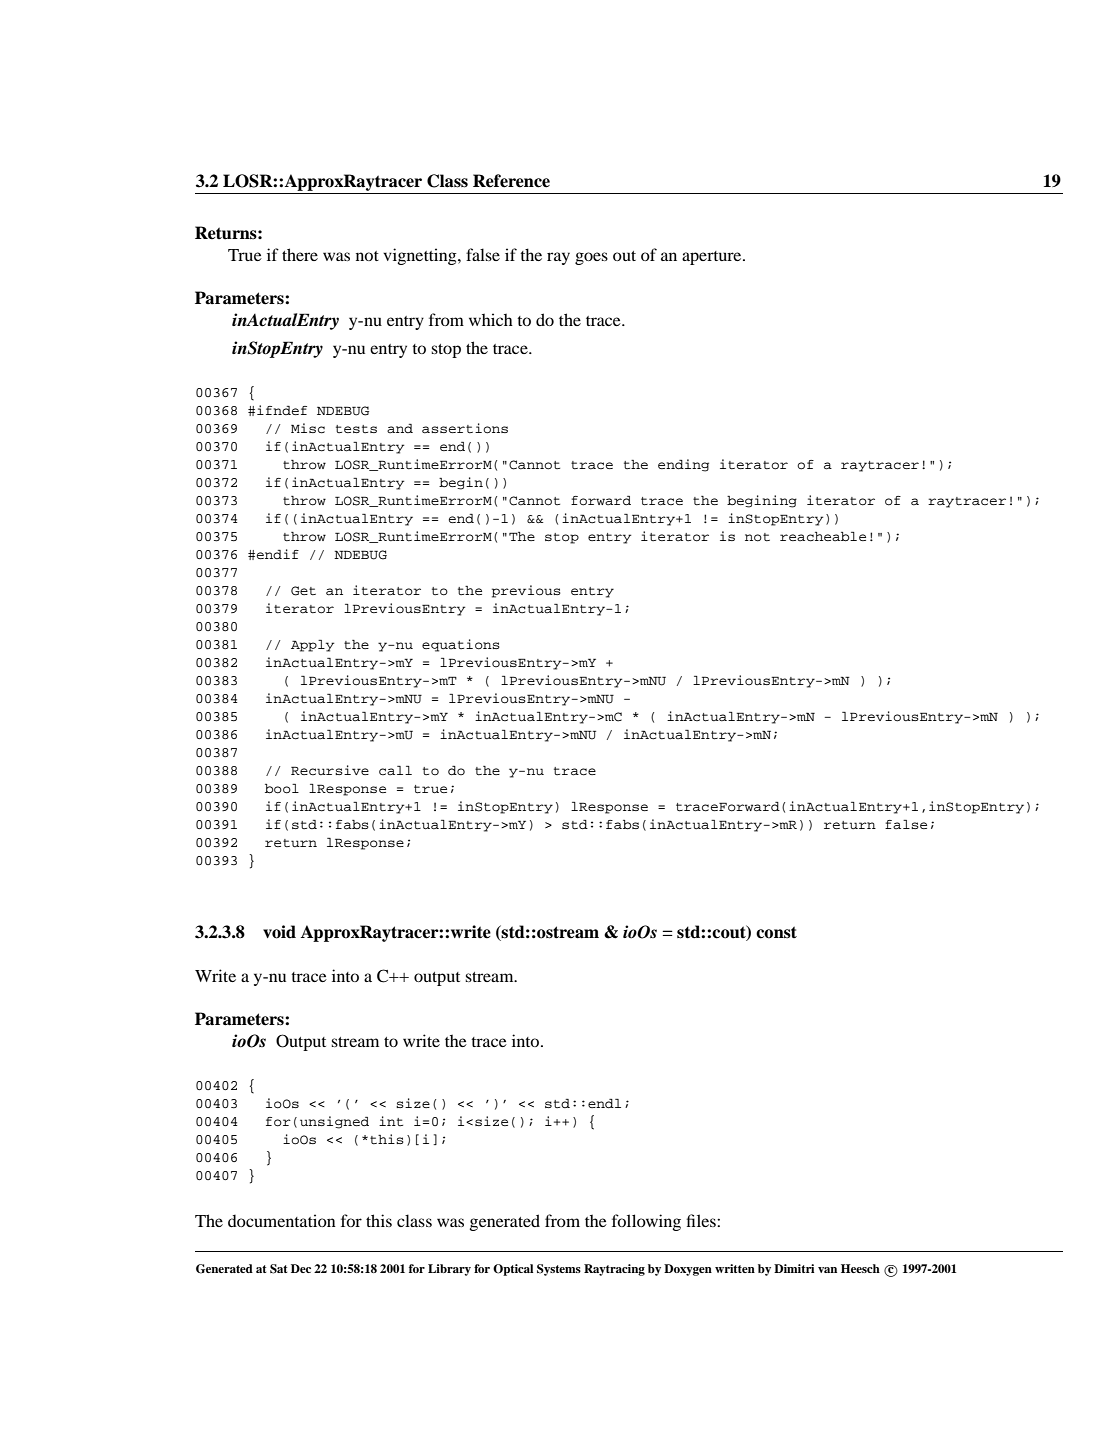  Describe the element at coordinates (300, 254) in the screenshot. I see `there` at that location.
